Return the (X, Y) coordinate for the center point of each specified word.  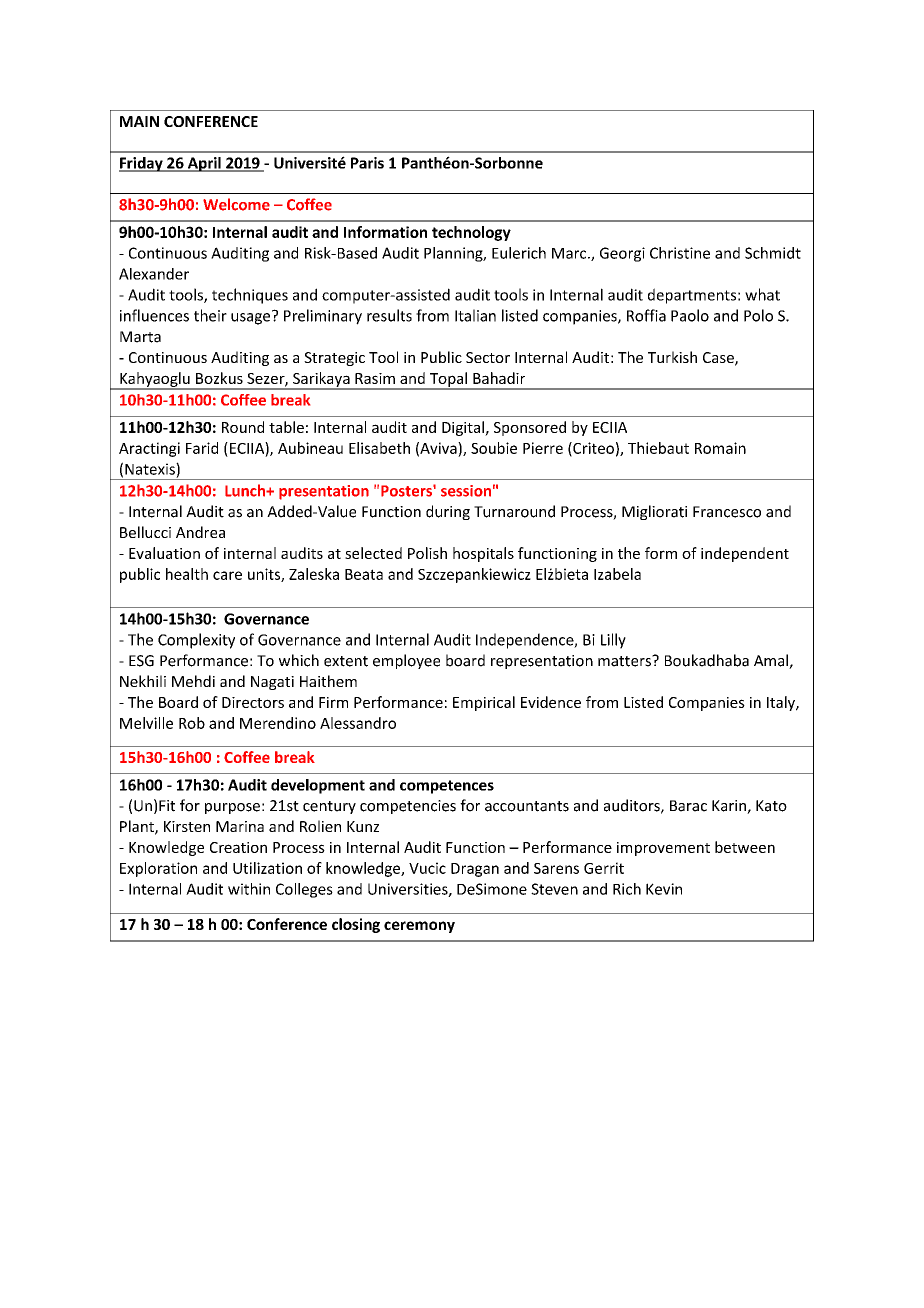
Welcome (236, 204)
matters (625, 661)
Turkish (672, 357)
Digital (464, 428)
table (286, 427)
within (249, 889)
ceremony (419, 927)
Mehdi (193, 681)
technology (471, 233)
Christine (680, 253)
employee (406, 661)
